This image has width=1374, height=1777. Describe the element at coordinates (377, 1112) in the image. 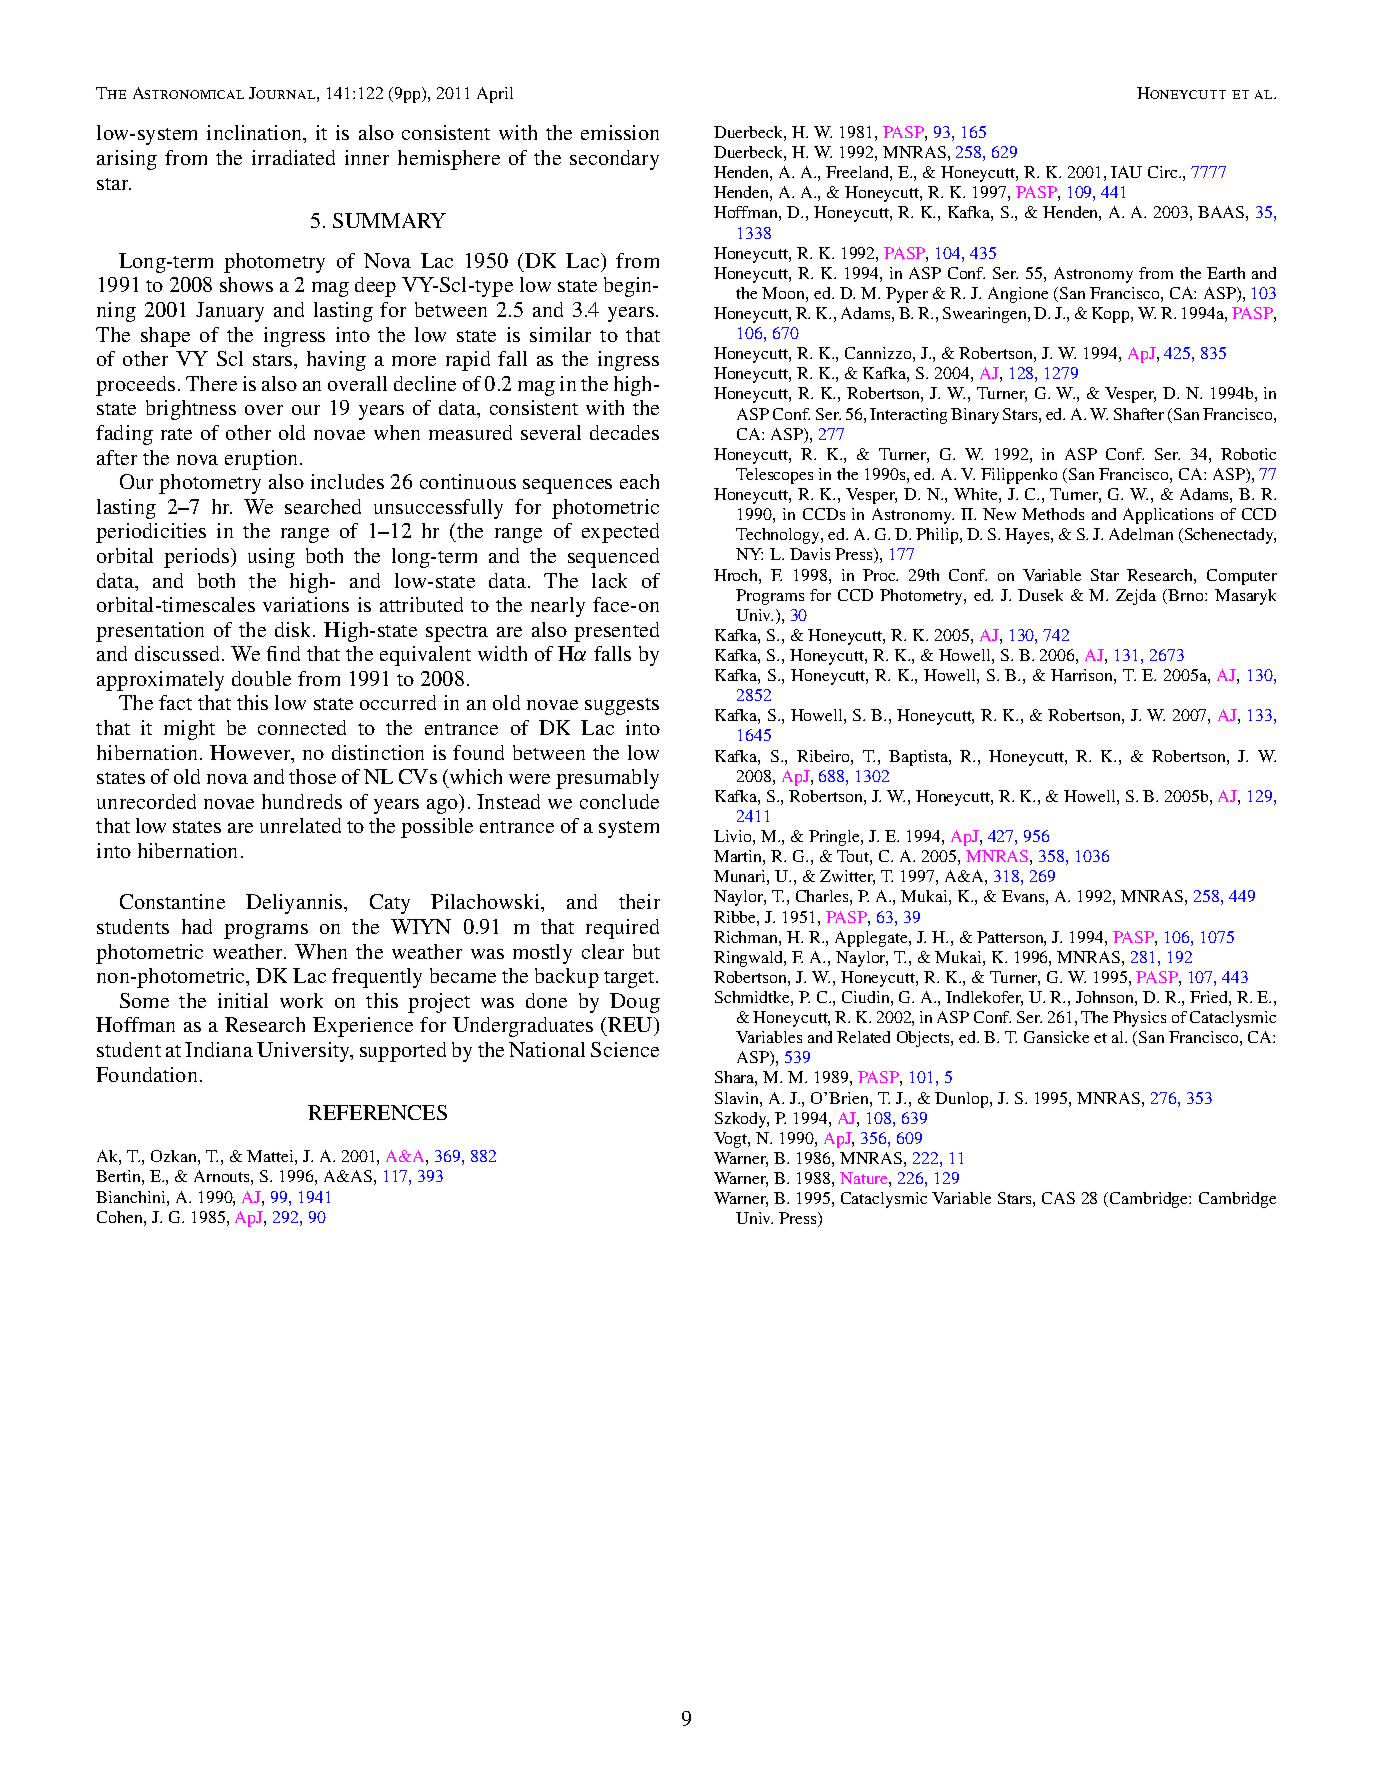

I see `REFERENCES` at that location.
